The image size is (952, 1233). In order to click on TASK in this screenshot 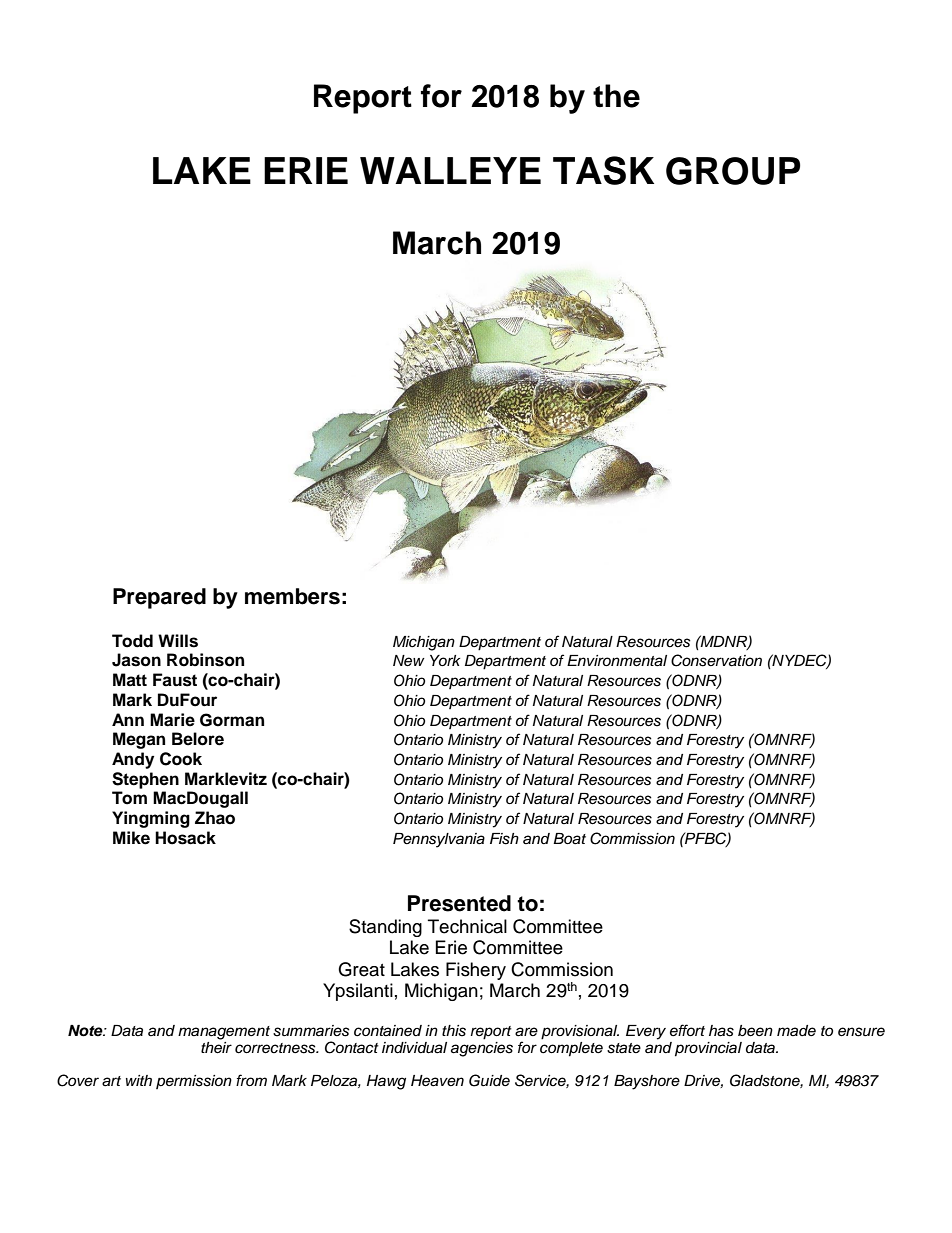, I will do `click(603, 170)`.
